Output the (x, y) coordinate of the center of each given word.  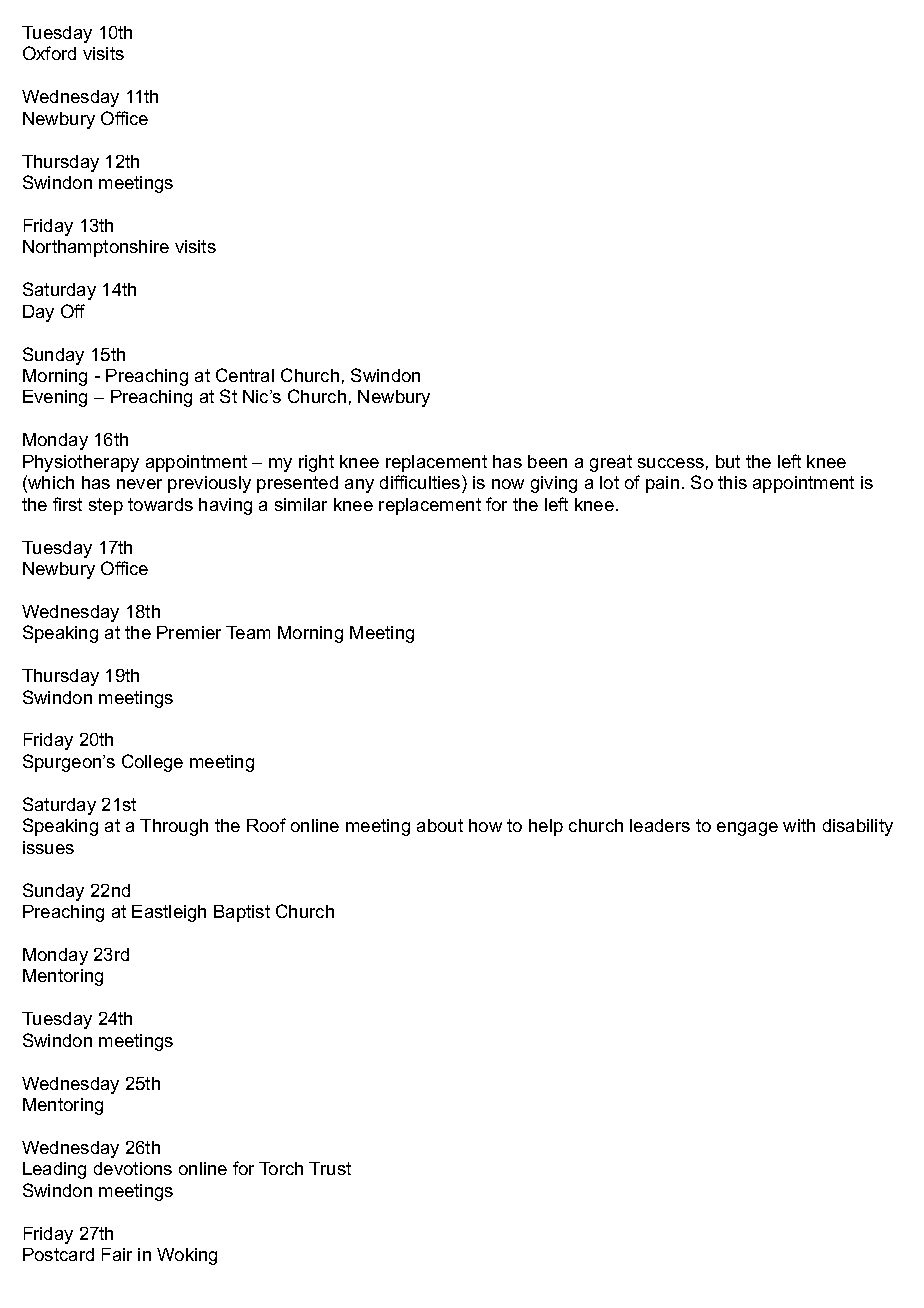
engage (747, 829)
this (732, 482)
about (440, 825)
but (728, 461)
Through (174, 827)
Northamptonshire (96, 248)
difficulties (421, 482)
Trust (330, 1168)
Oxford (49, 53)
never (139, 484)
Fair (117, 1254)
